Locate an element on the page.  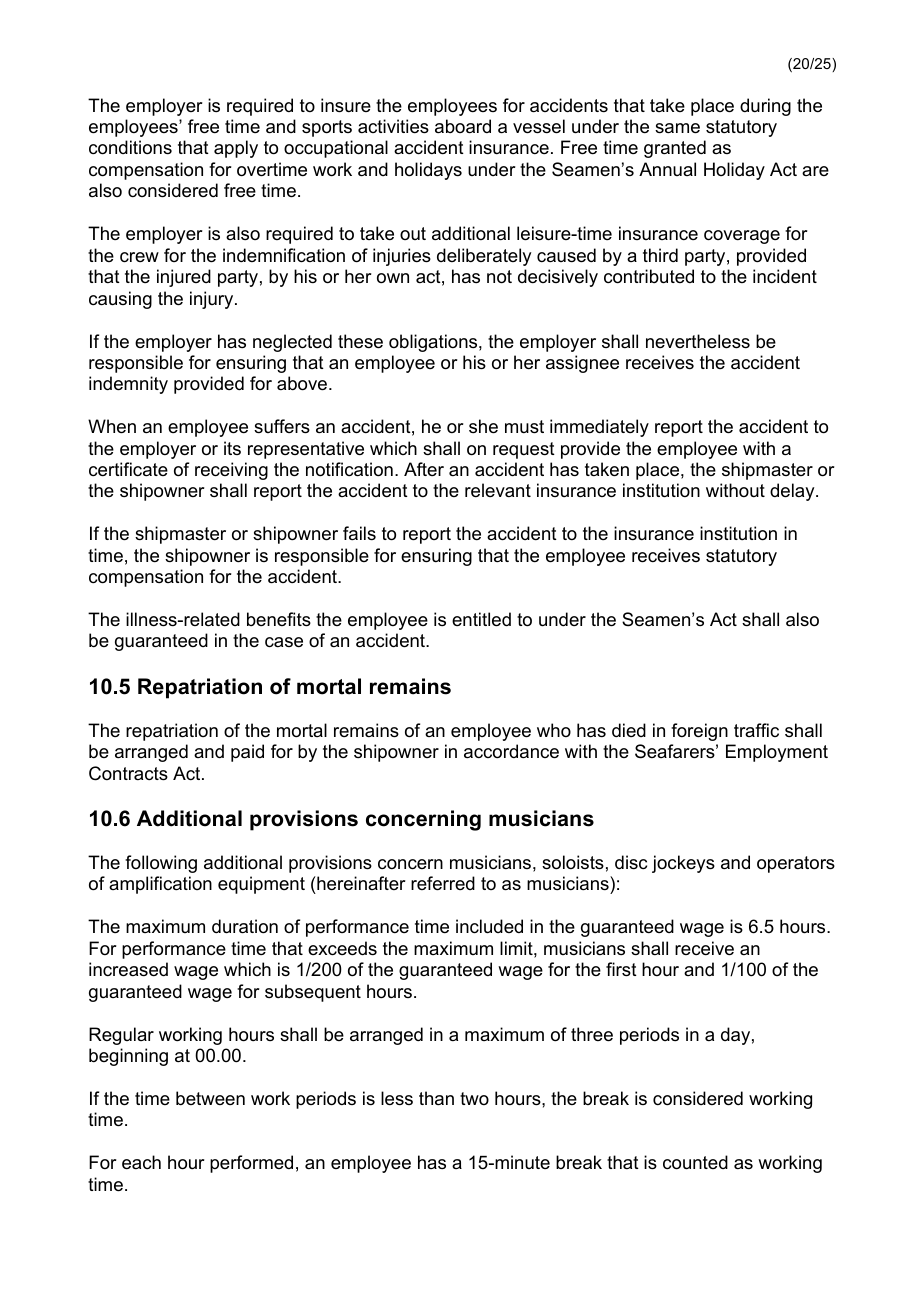
between is located at coordinates (210, 1098).
